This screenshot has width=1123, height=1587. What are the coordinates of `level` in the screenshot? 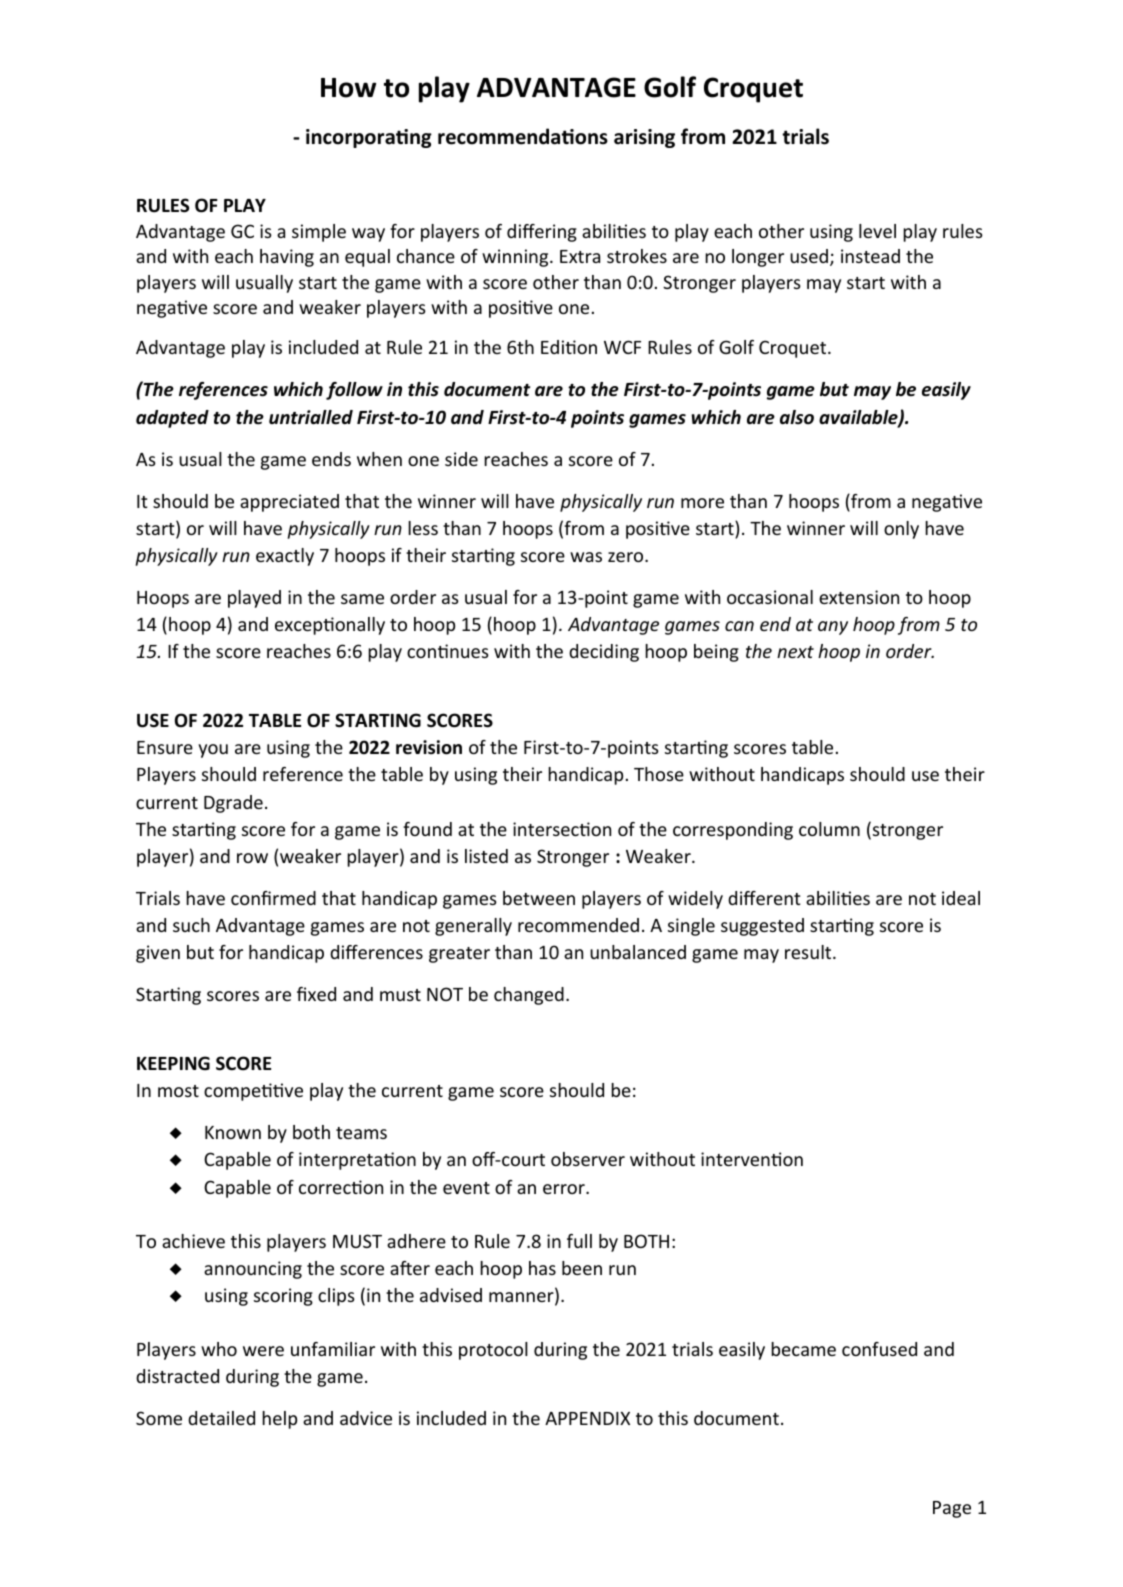 It's located at (877, 231).
